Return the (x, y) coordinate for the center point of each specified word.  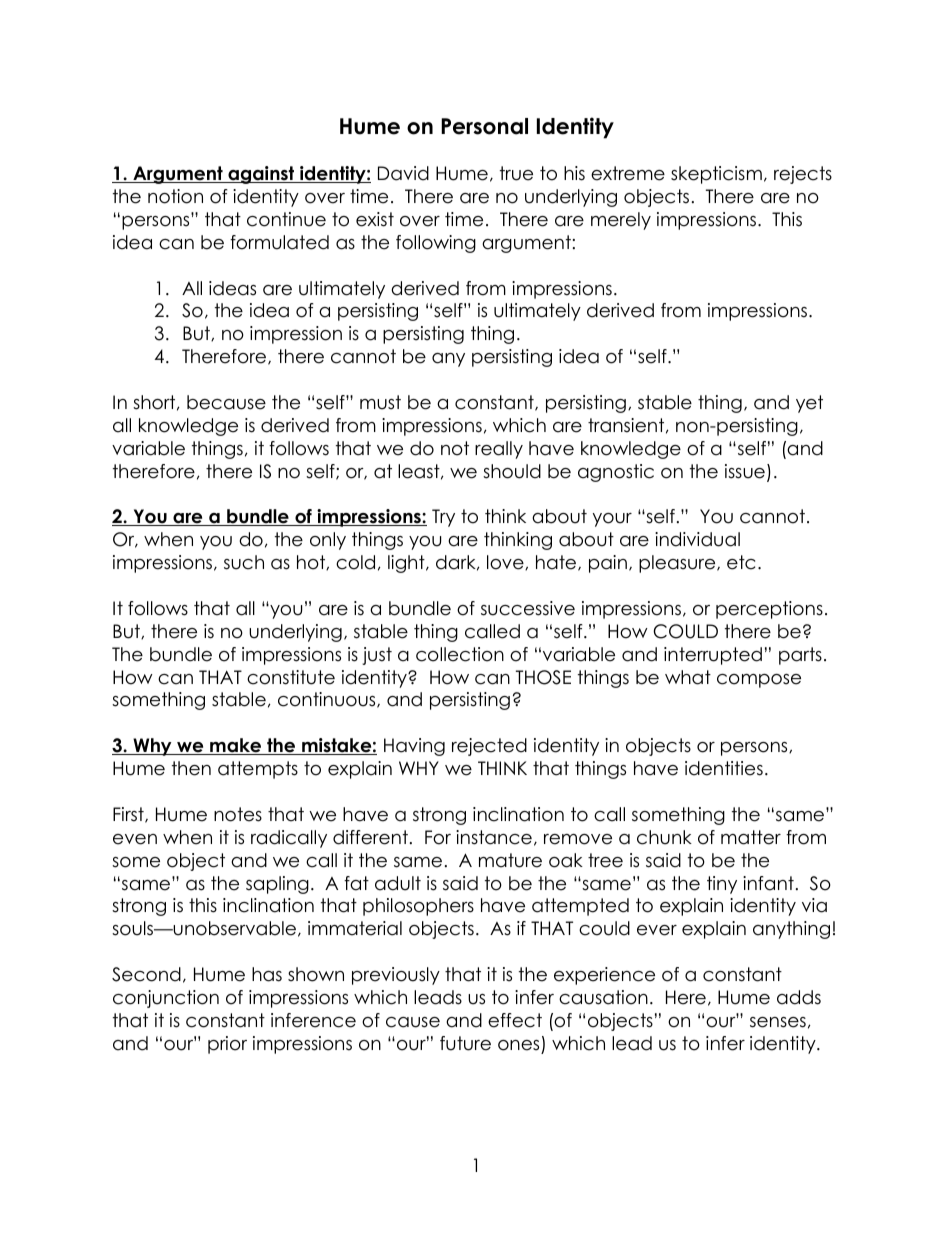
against (261, 175)
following (436, 244)
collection (460, 654)
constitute (291, 677)
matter (751, 837)
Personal (484, 126)
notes (238, 814)
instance (494, 837)
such (244, 562)
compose (759, 681)
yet (809, 404)
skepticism (716, 175)
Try (443, 518)
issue (745, 471)
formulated (279, 242)
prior (227, 1045)
